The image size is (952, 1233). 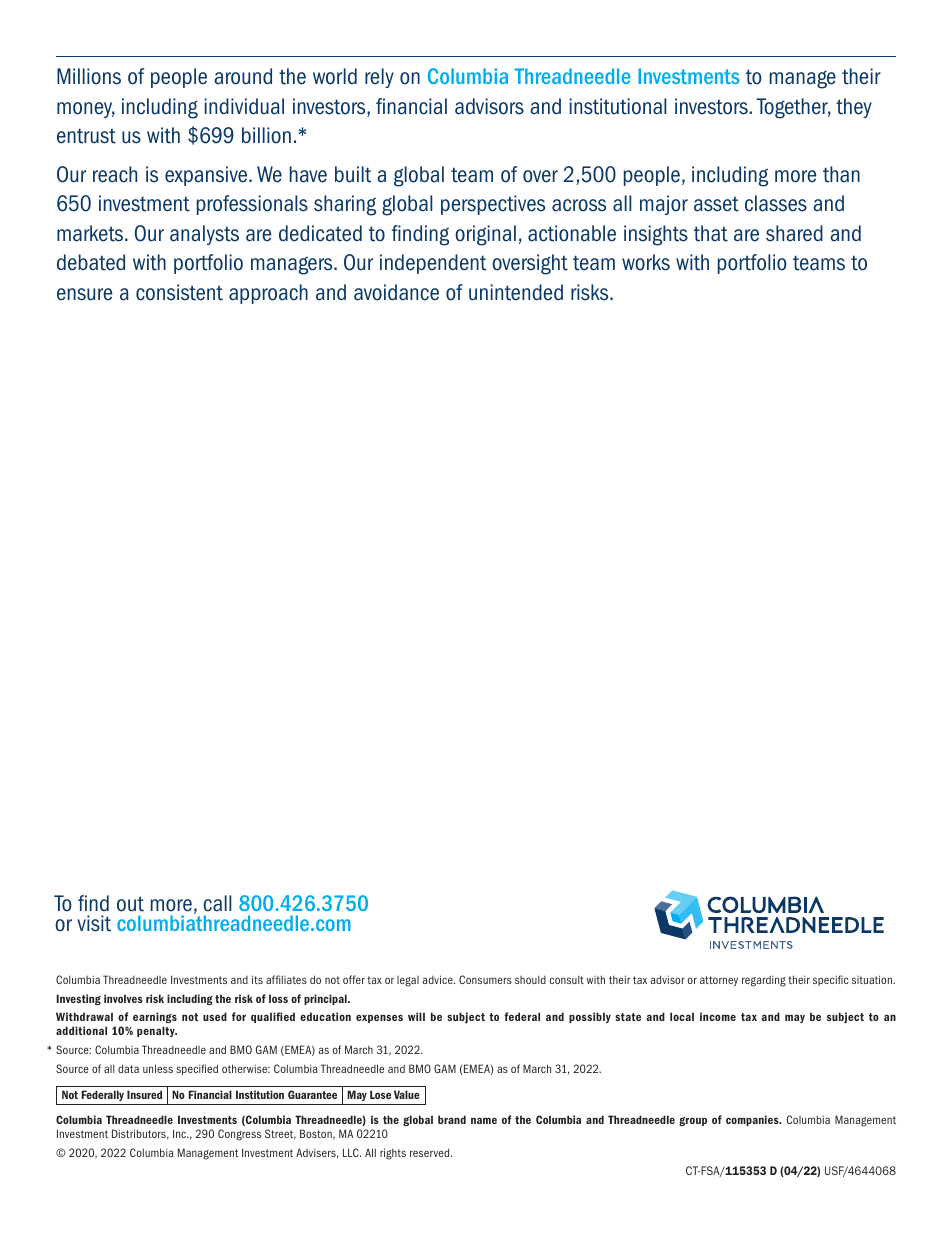 What do you see at coordinates (516, 292) in the screenshot?
I see `unintended` at bounding box center [516, 292].
